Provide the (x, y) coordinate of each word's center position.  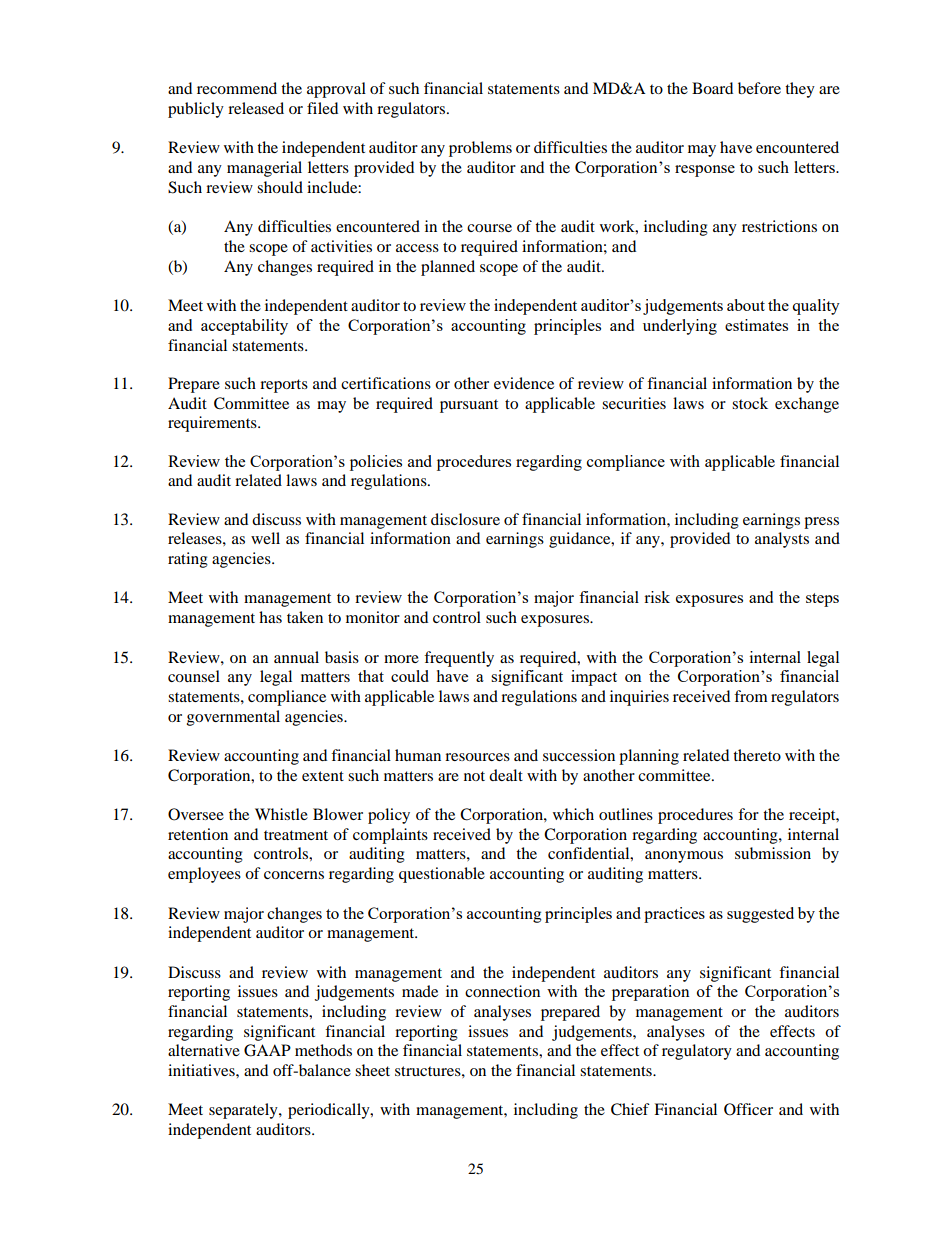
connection (503, 991)
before (759, 88)
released (256, 108)
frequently (459, 659)
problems (480, 149)
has (270, 617)
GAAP (267, 1050)
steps (822, 600)
